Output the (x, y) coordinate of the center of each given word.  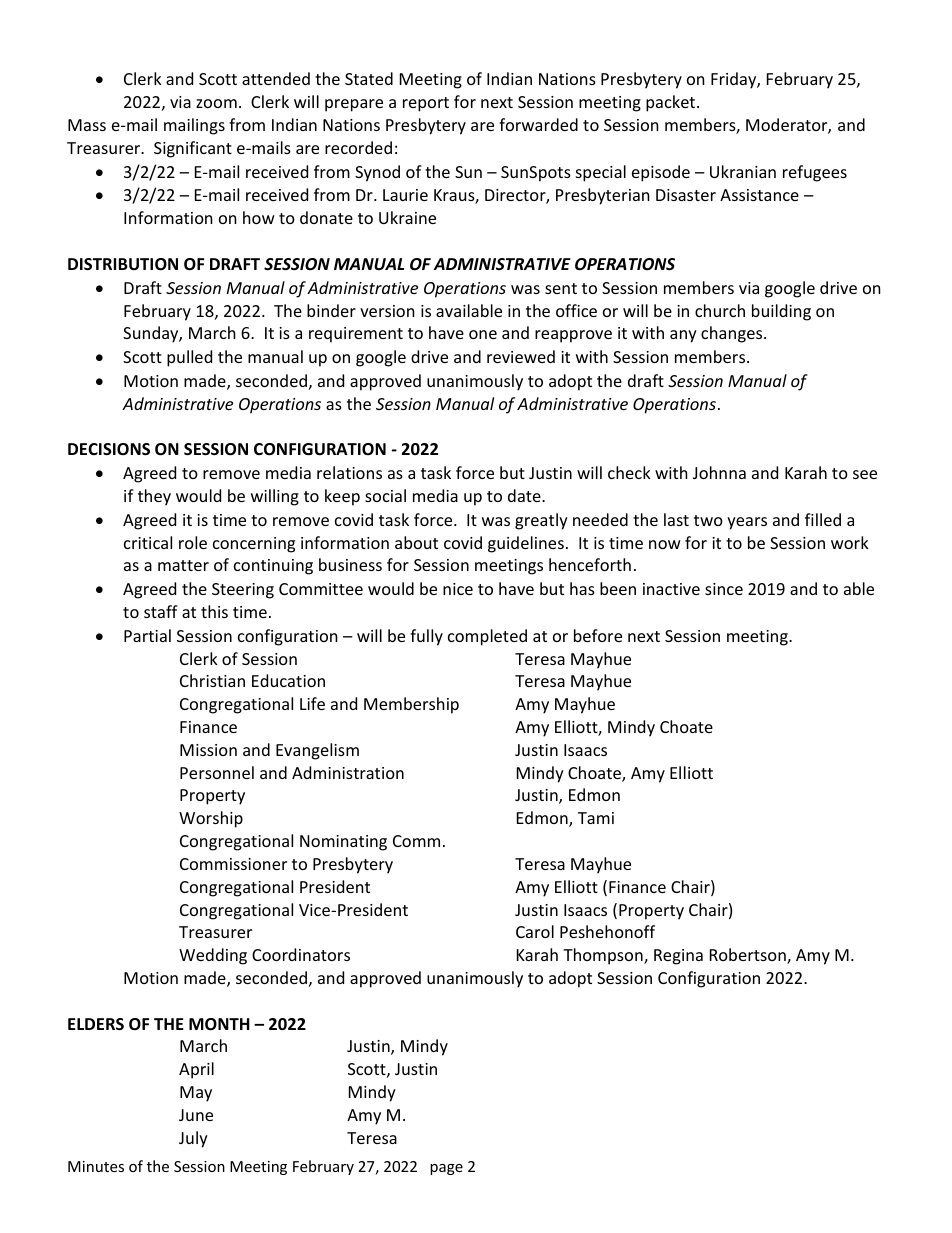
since (724, 589)
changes (733, 334)
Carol (535, 931)
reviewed (521, 356)
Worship (211, 819)
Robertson (749, 956)
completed (487, 637)
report (426, 104)
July (193, 1139)
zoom (216, 103)
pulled (189, 358)
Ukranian (743, 171)
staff (161, 611)
